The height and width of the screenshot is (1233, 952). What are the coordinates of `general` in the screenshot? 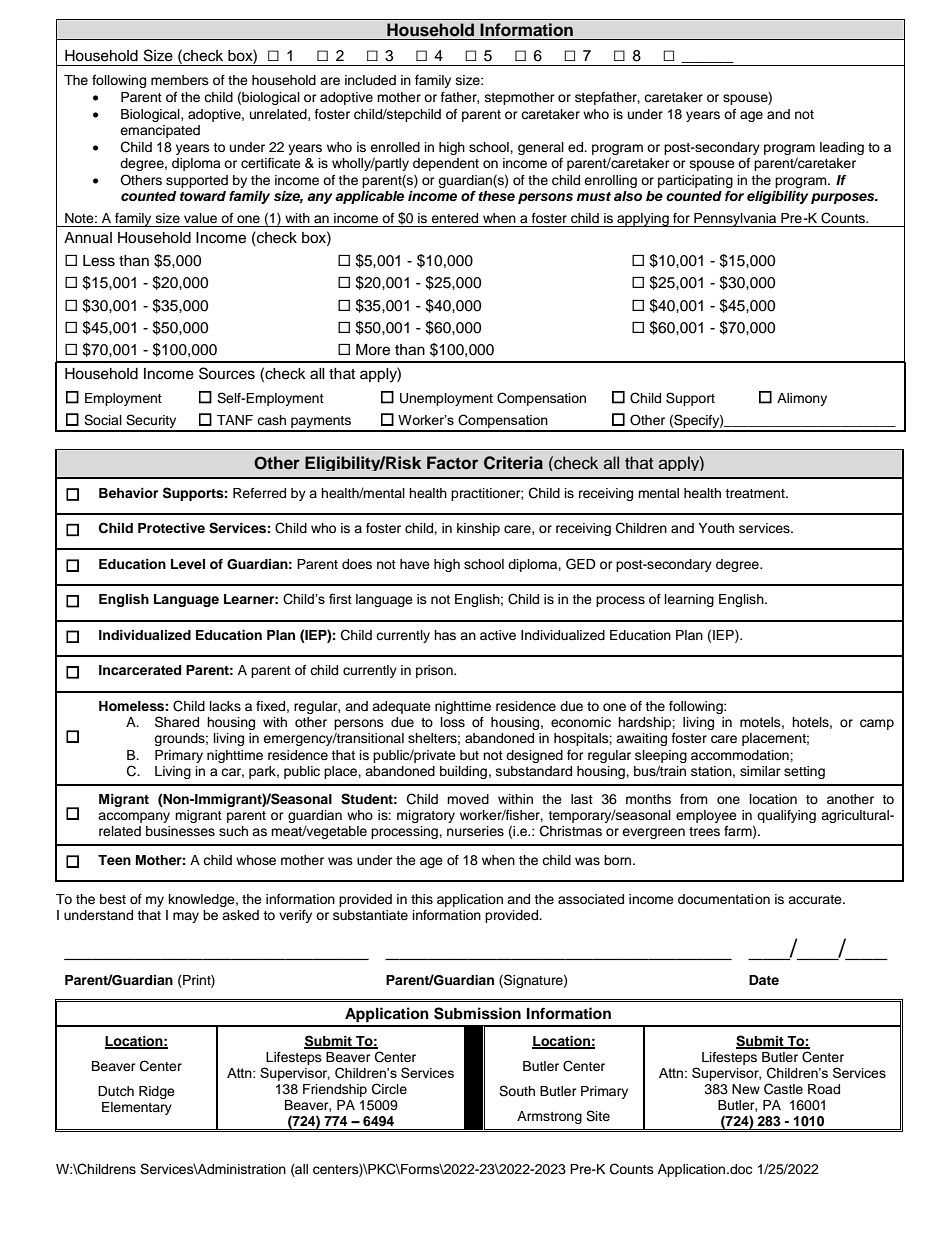 It's located at (541, 148).
